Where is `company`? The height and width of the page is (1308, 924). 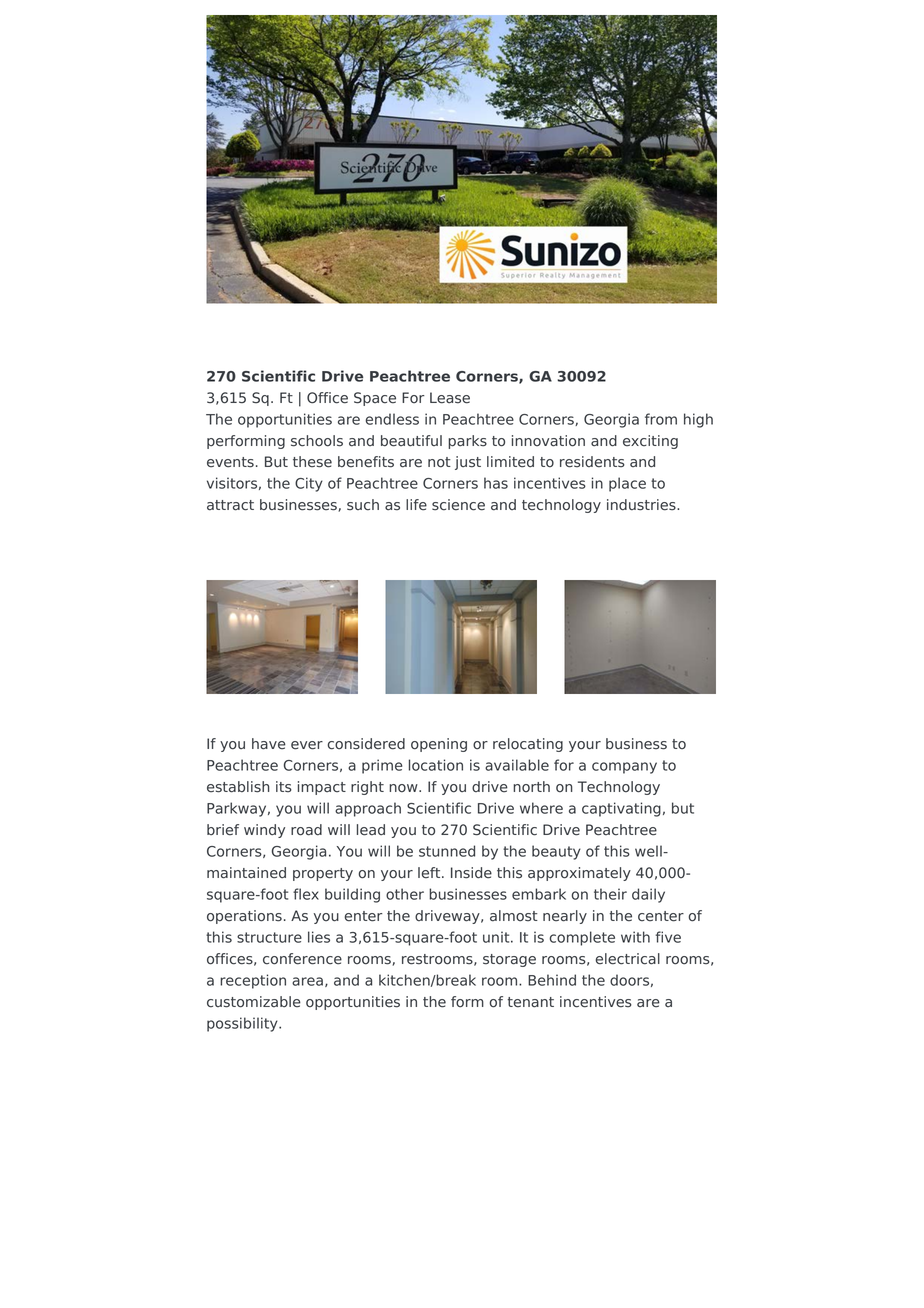 company is located at coordinates (624, 768).
